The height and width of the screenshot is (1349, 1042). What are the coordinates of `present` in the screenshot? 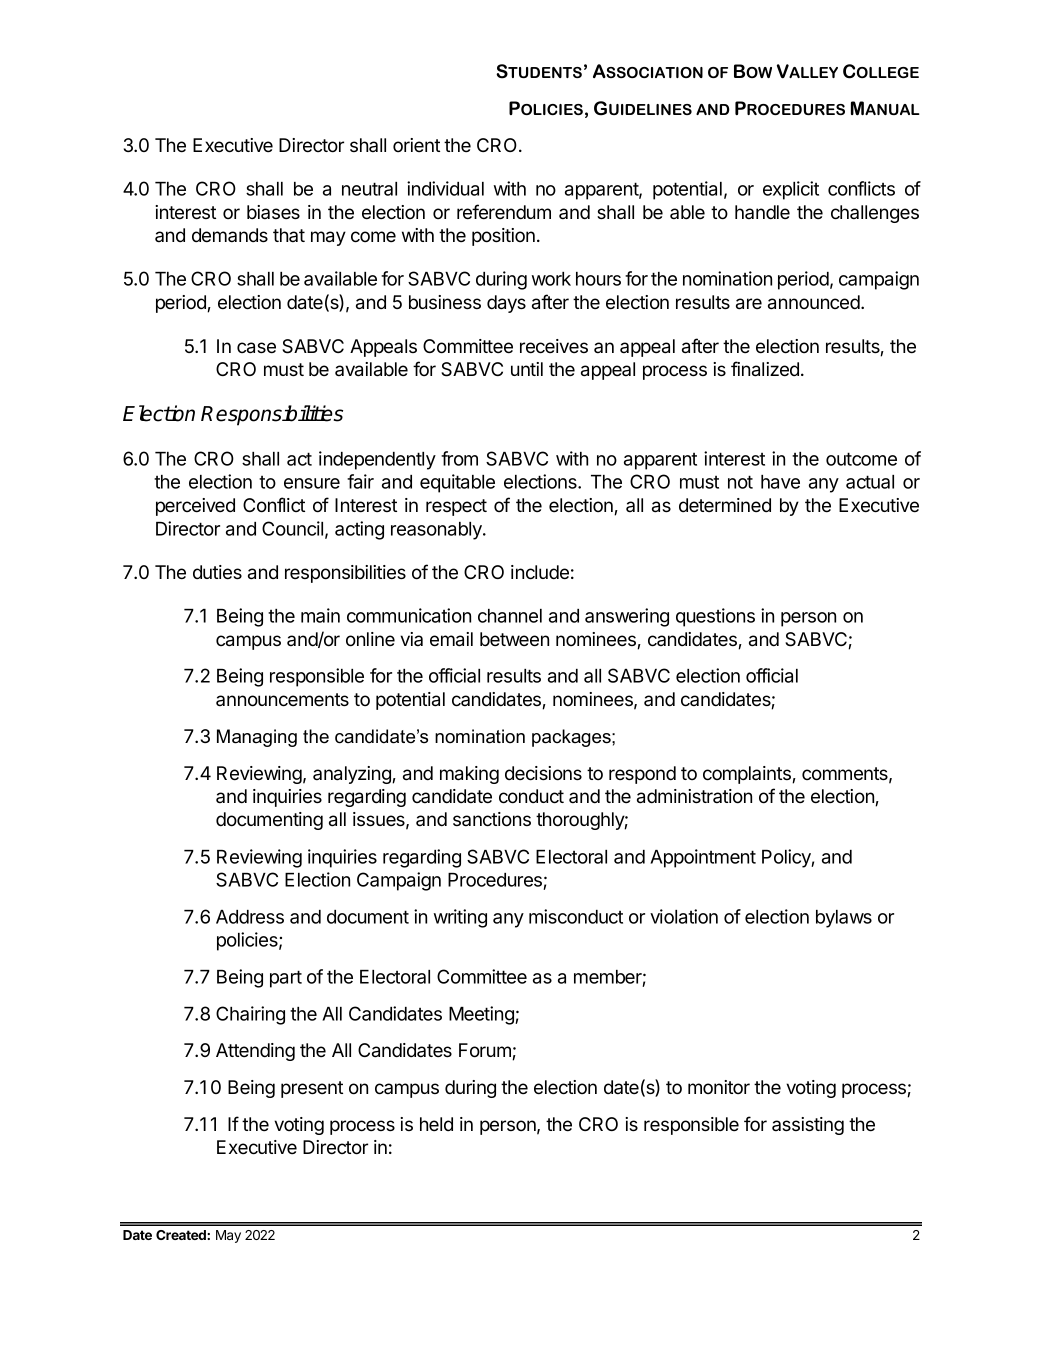 It's located at (312, 1089).
